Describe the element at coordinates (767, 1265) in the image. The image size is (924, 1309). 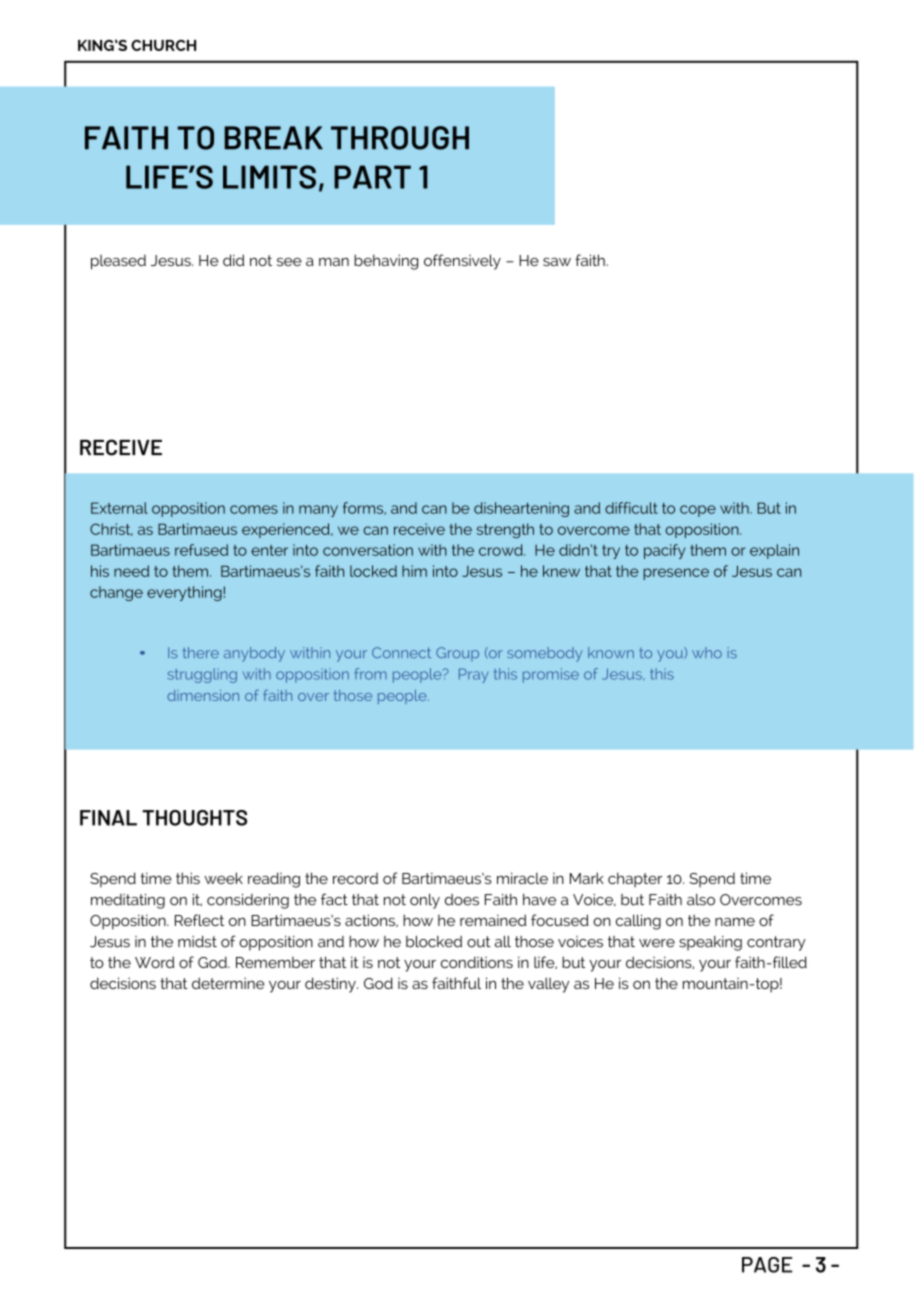
I see `PAGE` at that location.
